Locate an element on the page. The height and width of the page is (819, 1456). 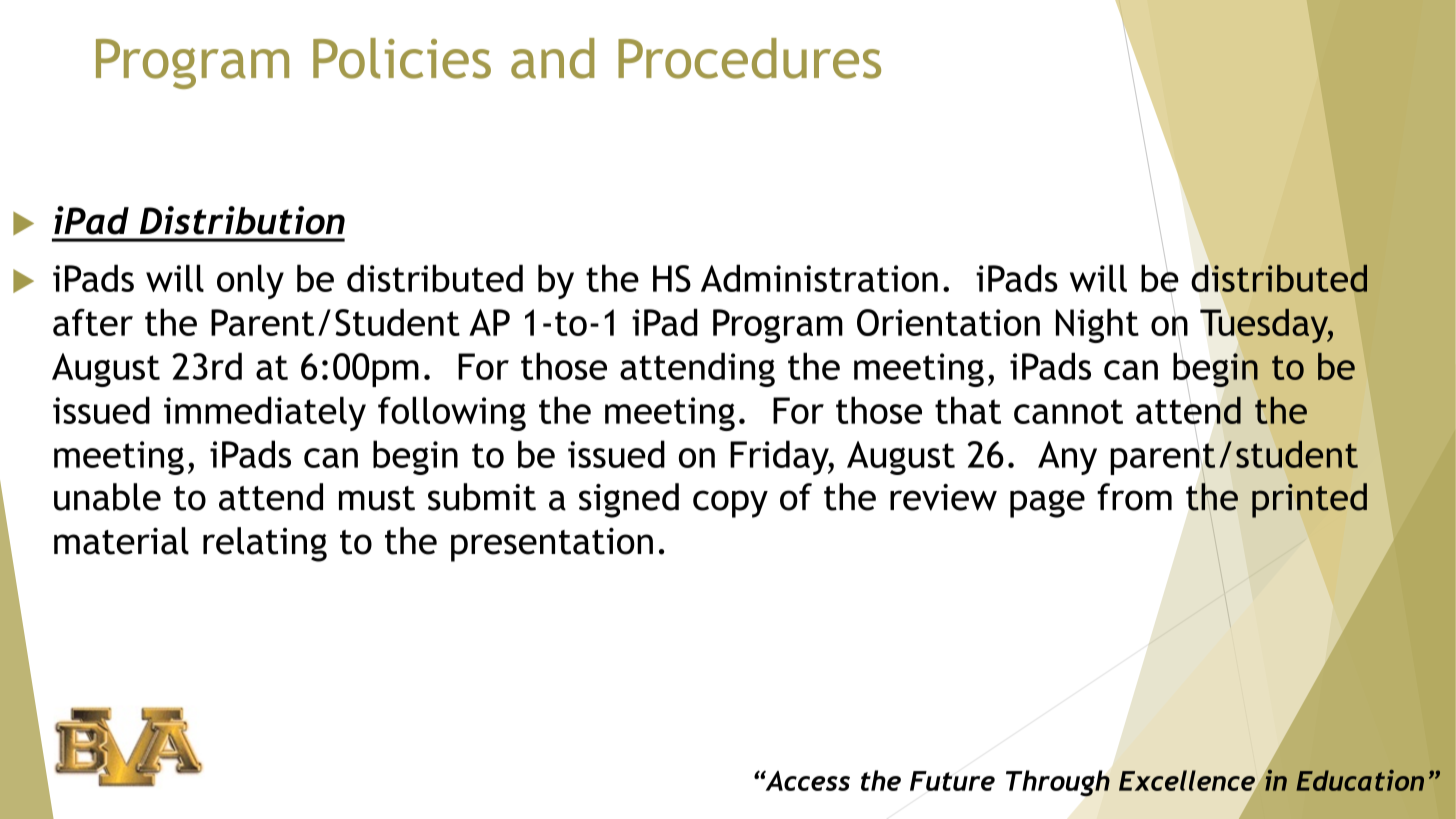
immediately is located at coordinates (265, 413).
